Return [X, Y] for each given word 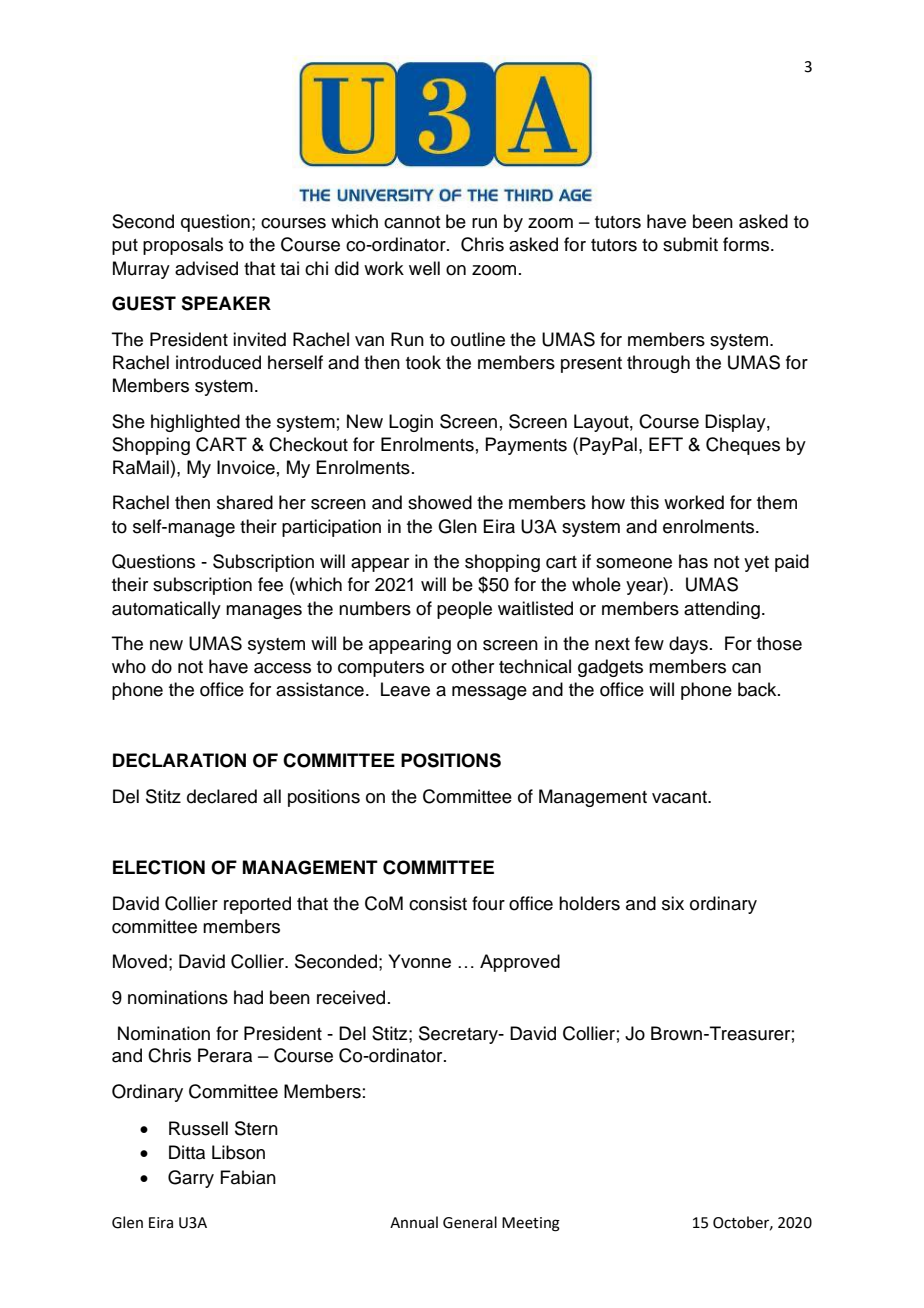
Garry [191, 1179]
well [424, 268]
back [758, 689]
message [489, 693]
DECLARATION [179, 760]
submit [690, 244]
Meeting [531, 1224]
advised [206, 268]
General [470, 1222]
